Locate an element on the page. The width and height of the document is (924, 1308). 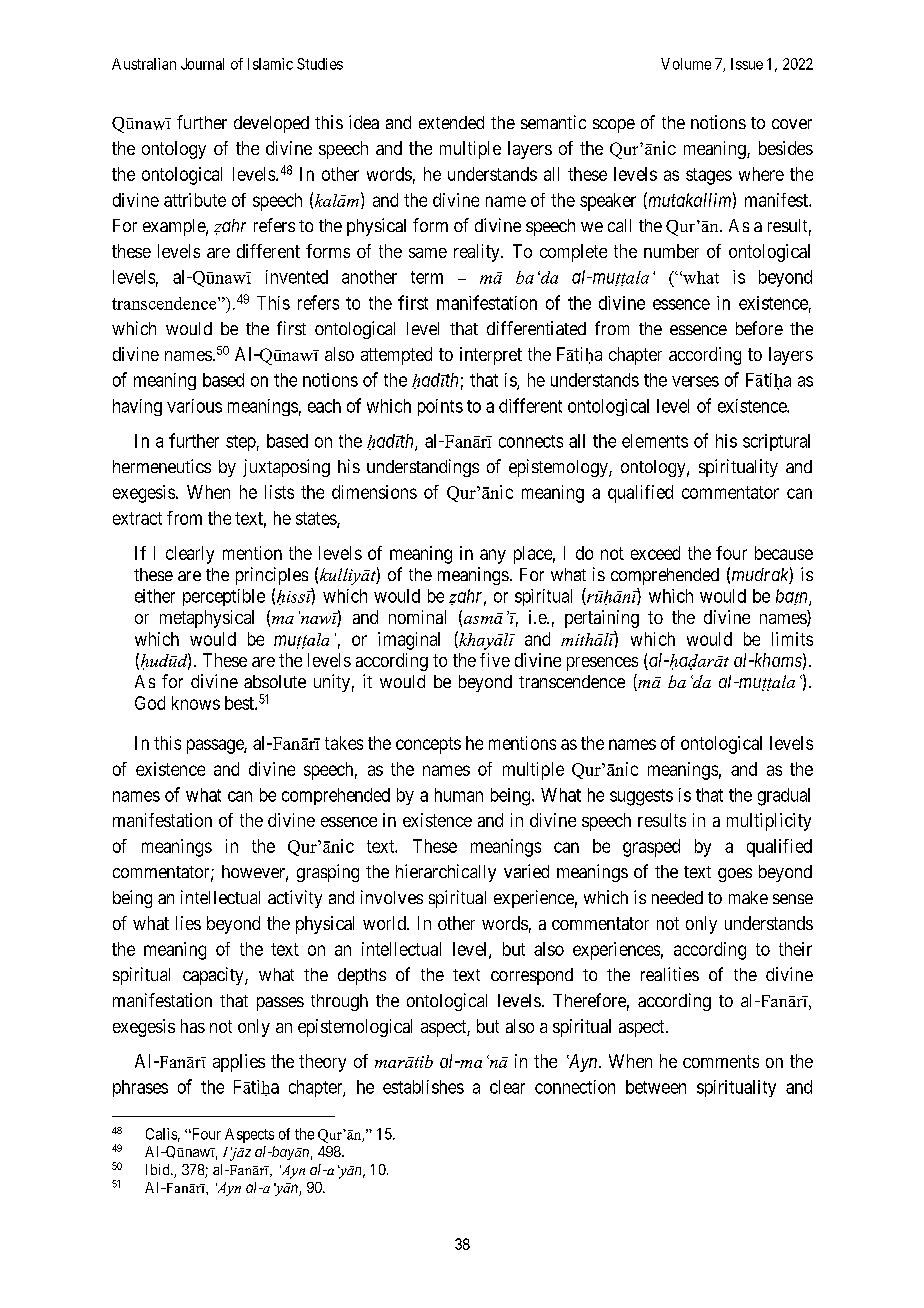
before is located at coordinates (759, 328).
